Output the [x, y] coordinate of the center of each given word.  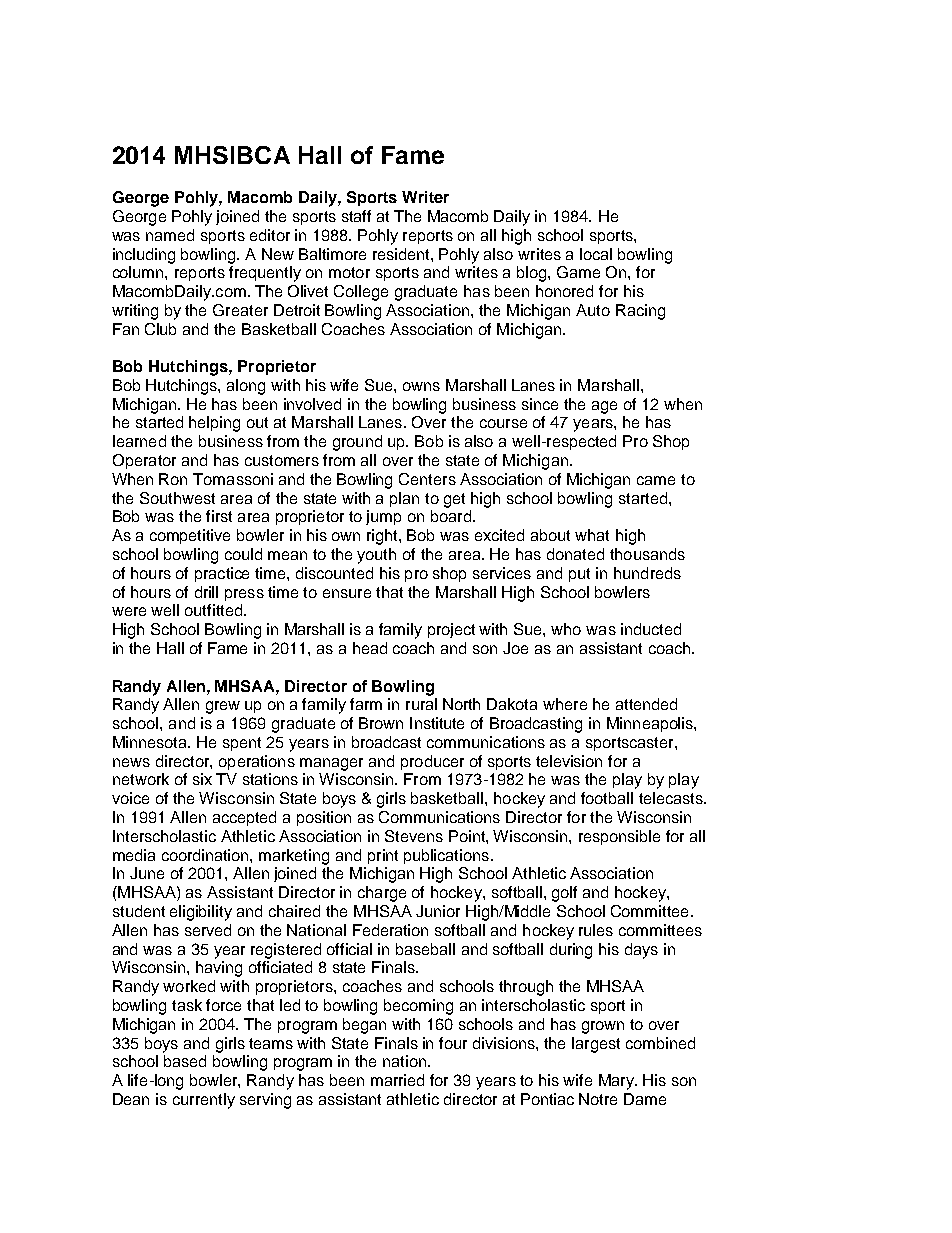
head [370, 648]
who [566, 629]
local [596, 254]
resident [402, 254]
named [170, 235]
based [185, 1061]
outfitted [213, 610]
